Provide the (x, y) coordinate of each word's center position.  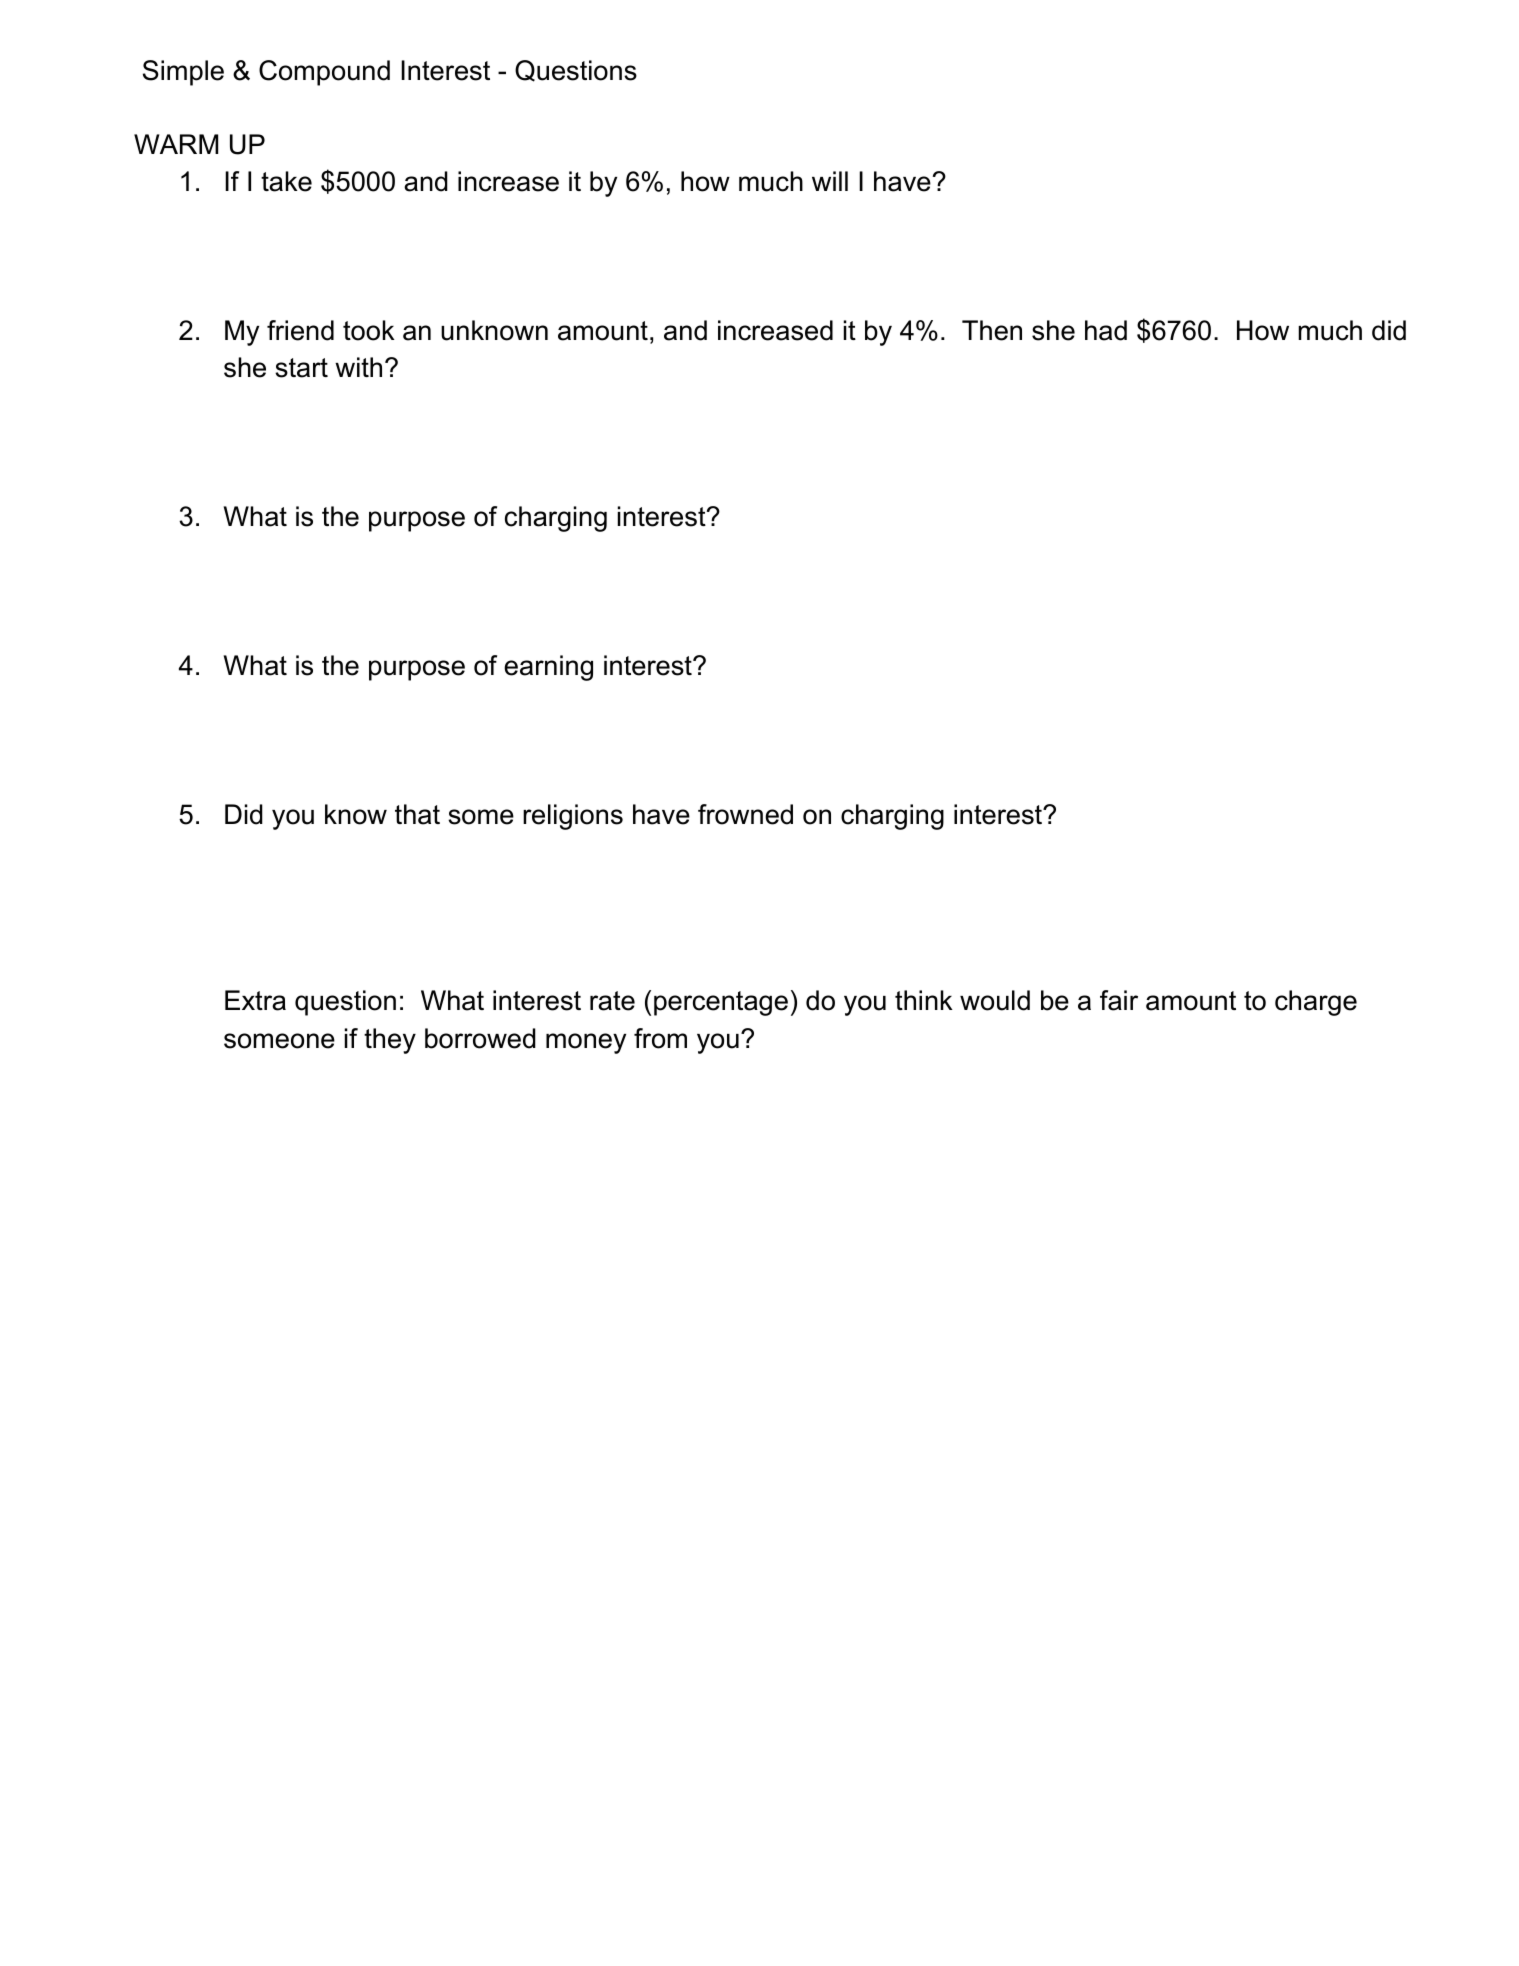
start (301, 368)
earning (548, 668)
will (830, 181)
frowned (745, 814)
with (358, 367)
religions (573, 817)
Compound (324, 73)
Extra (255, 1000)
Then (992, 330)
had (1106, 330)
